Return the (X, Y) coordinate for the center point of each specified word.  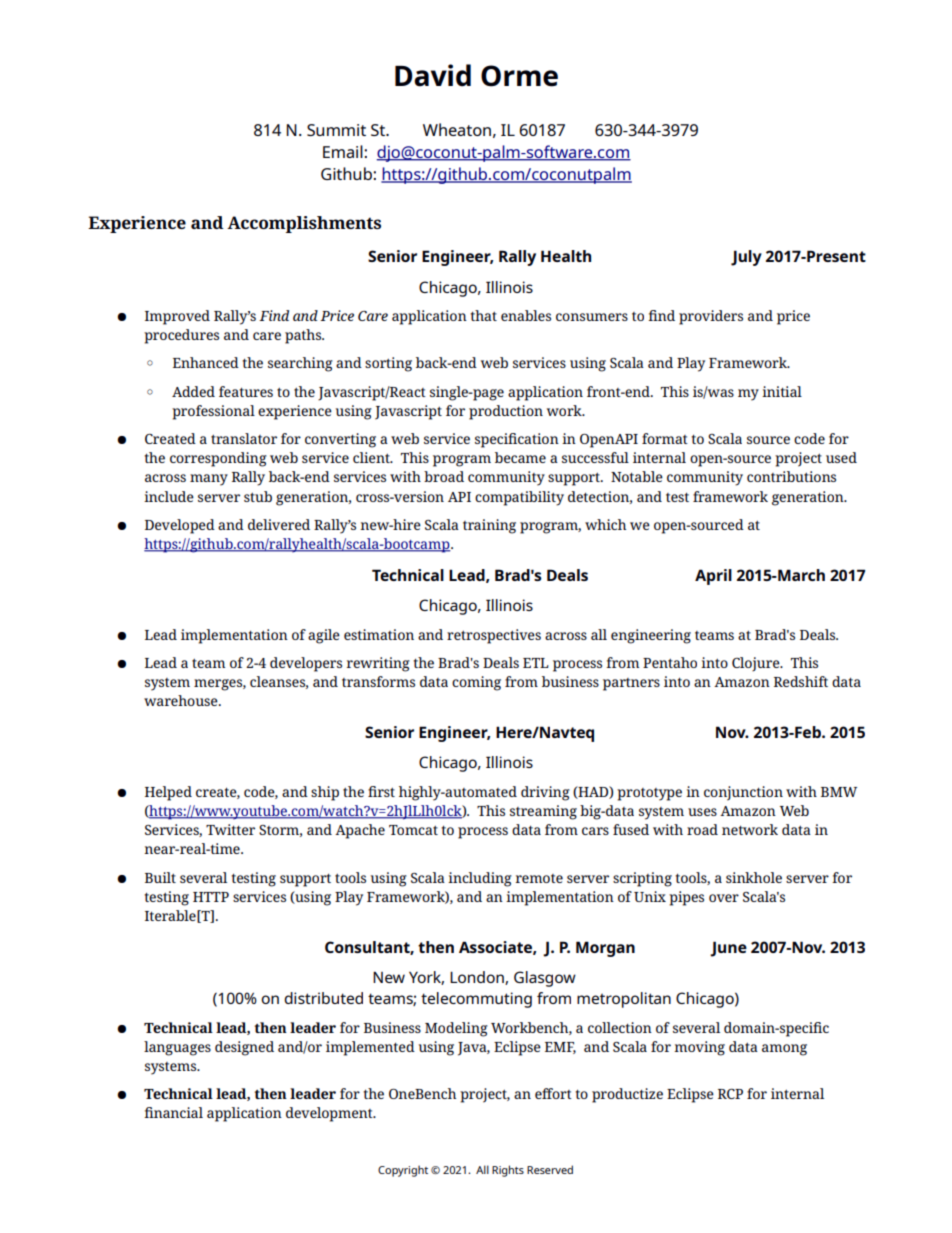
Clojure (757, 664)
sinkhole (754, 877)
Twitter (230, 829)
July (746, 258)
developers (306, 664)
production (506, 412)
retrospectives (494, 636)
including (480, 879)
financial (173, 1112)
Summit (336, 130)
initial (782, 391)
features (246, 391)
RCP (730, 1094)
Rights (508, 1171)
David (433, 75)
